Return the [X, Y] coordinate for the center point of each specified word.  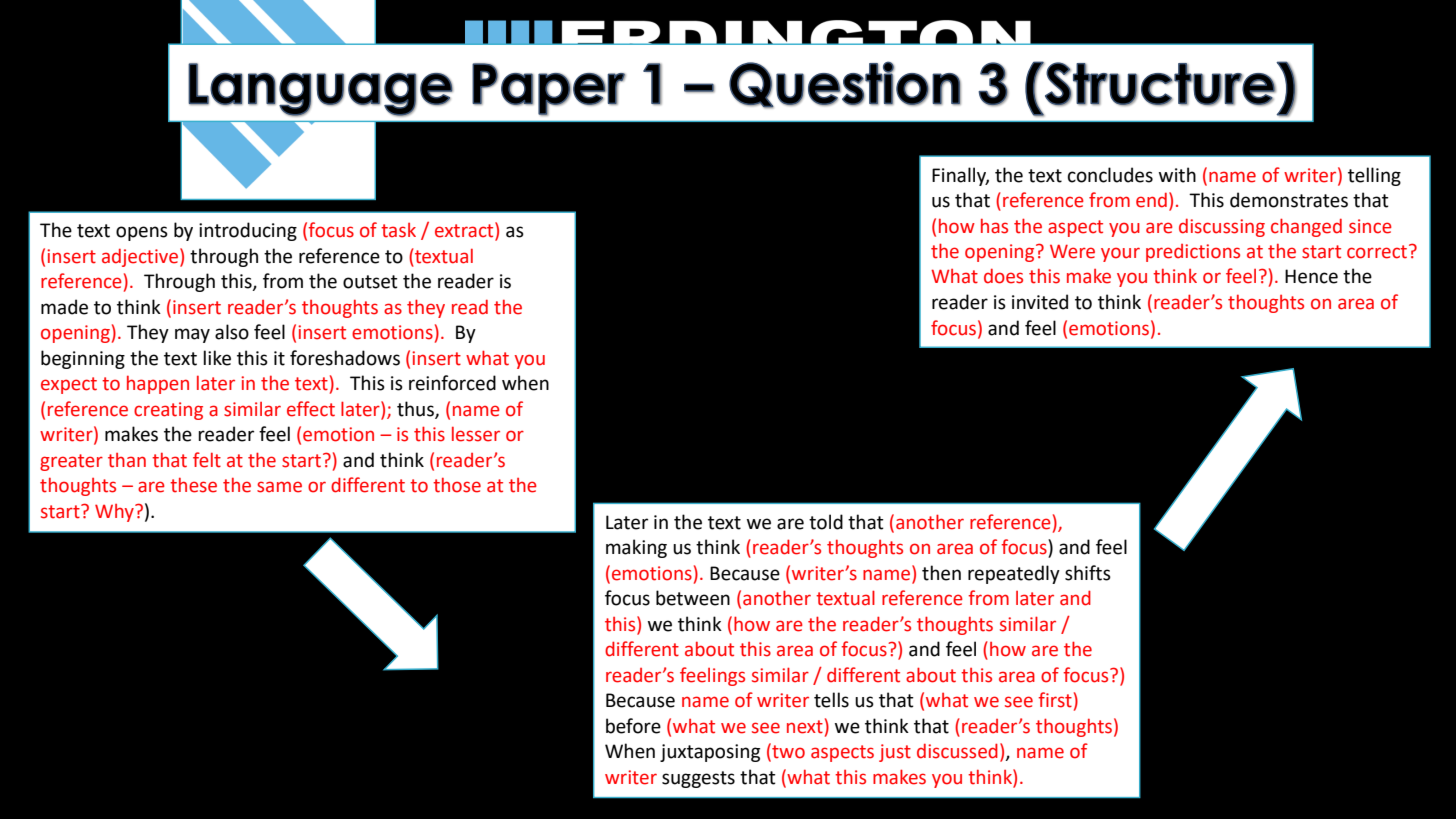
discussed [957, 751]
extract [465, 231]
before [633, 726]
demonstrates [1289, 200]
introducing [248, 231]
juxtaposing [710, 753]
